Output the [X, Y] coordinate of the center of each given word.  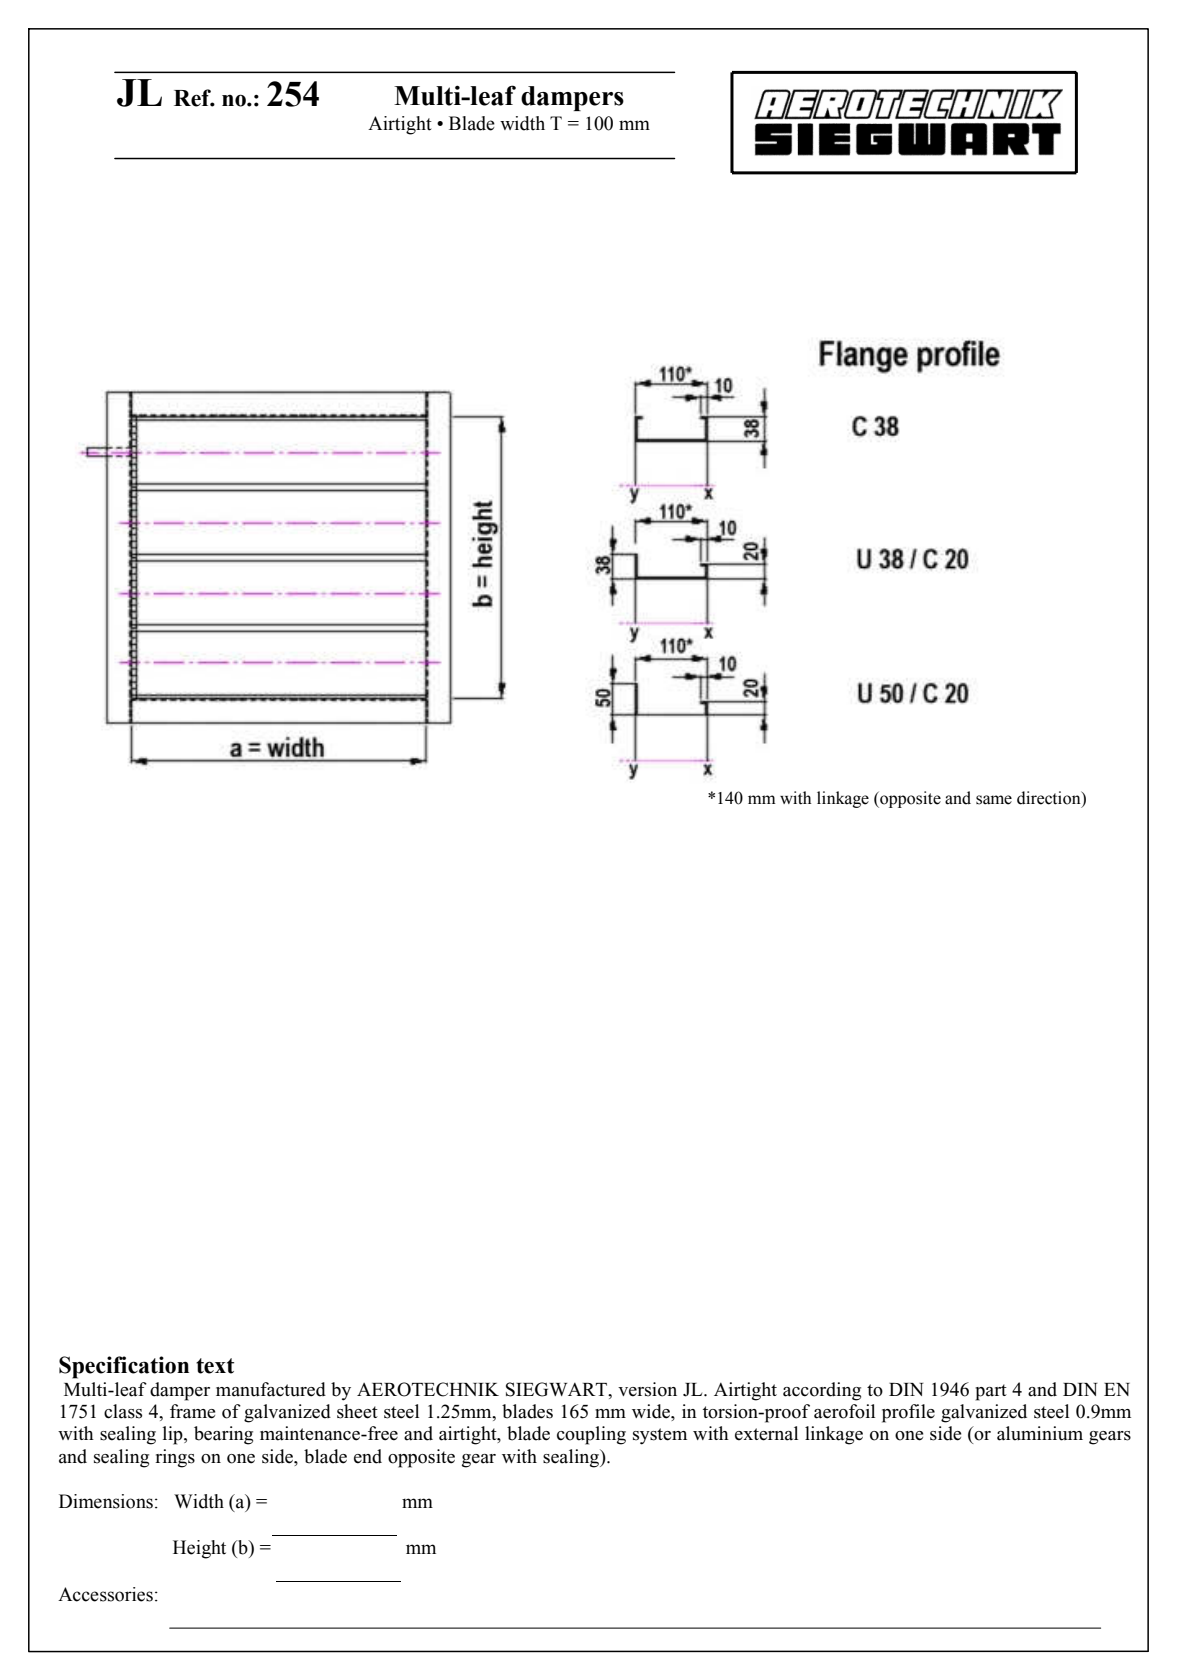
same [994, 800]
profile [908, 1413]
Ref [194, 98]
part [991, 1392]
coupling [591, 1435]
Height [199, 1549]
